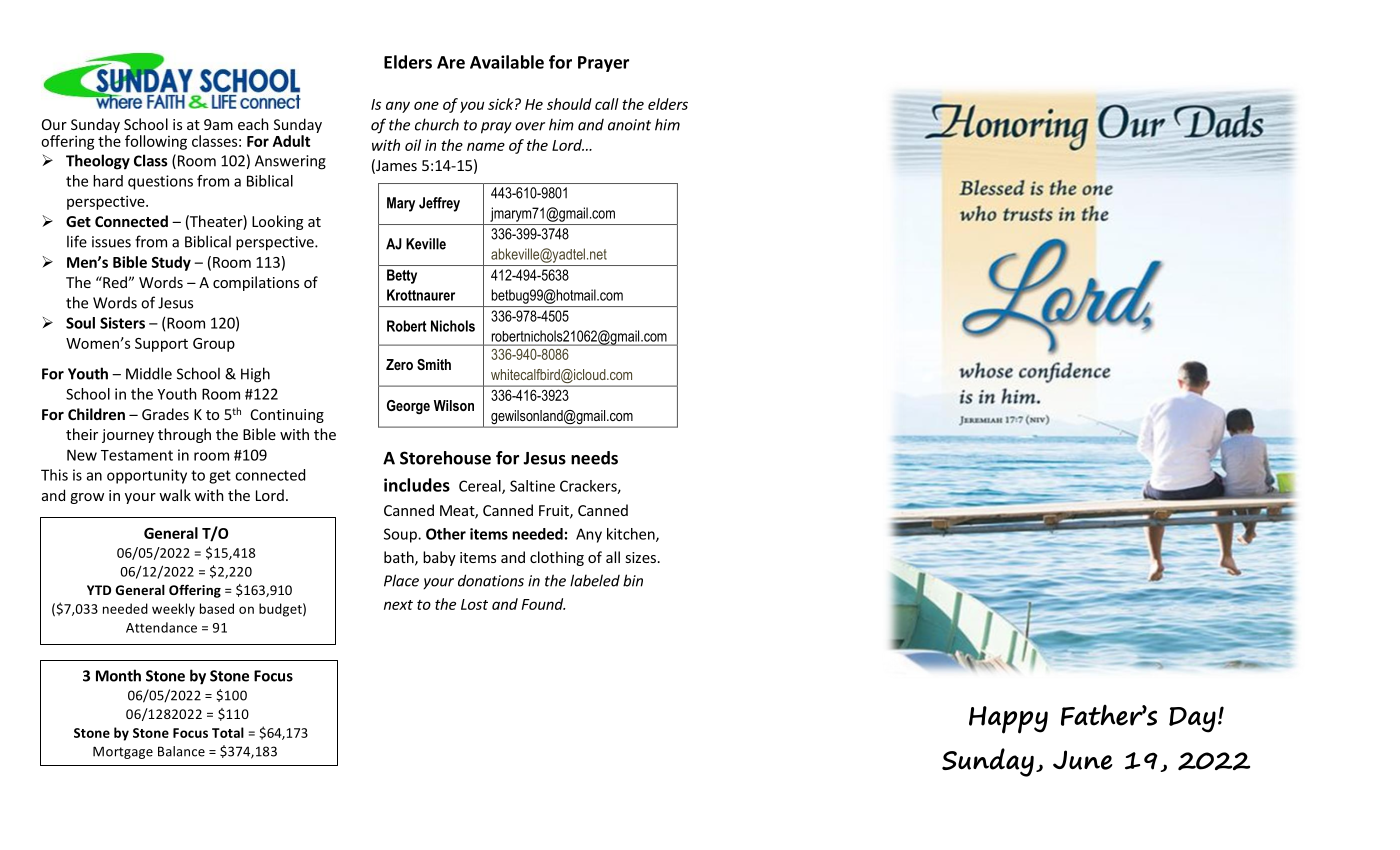 Image resolution: width=1400 pixels, height=850 pixels. What do you see at coordinates (402, 276) in the screenshot?
I see `Betty` at bounding box center [402, 276].
